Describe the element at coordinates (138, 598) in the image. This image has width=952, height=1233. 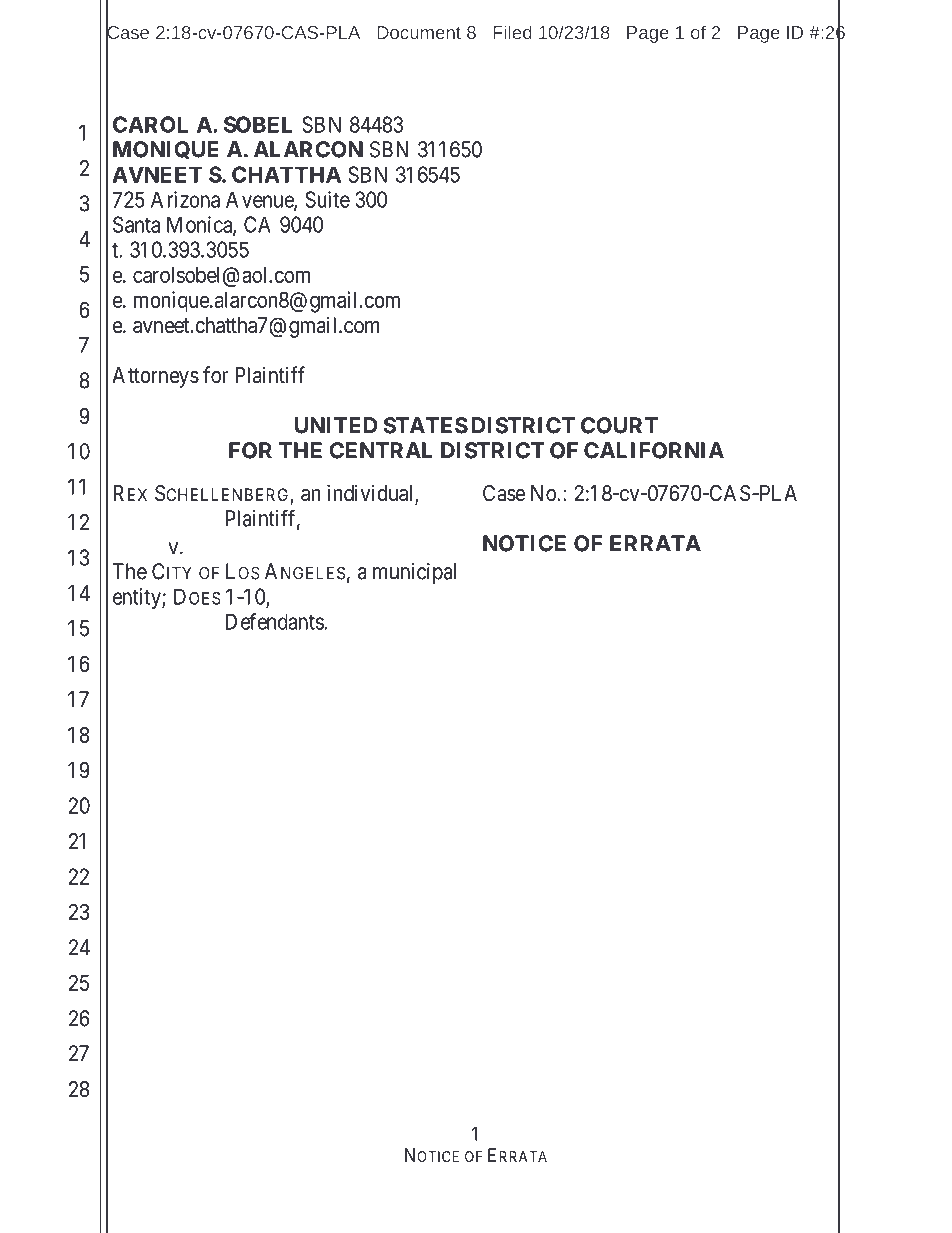
I see `entity` at that location.
